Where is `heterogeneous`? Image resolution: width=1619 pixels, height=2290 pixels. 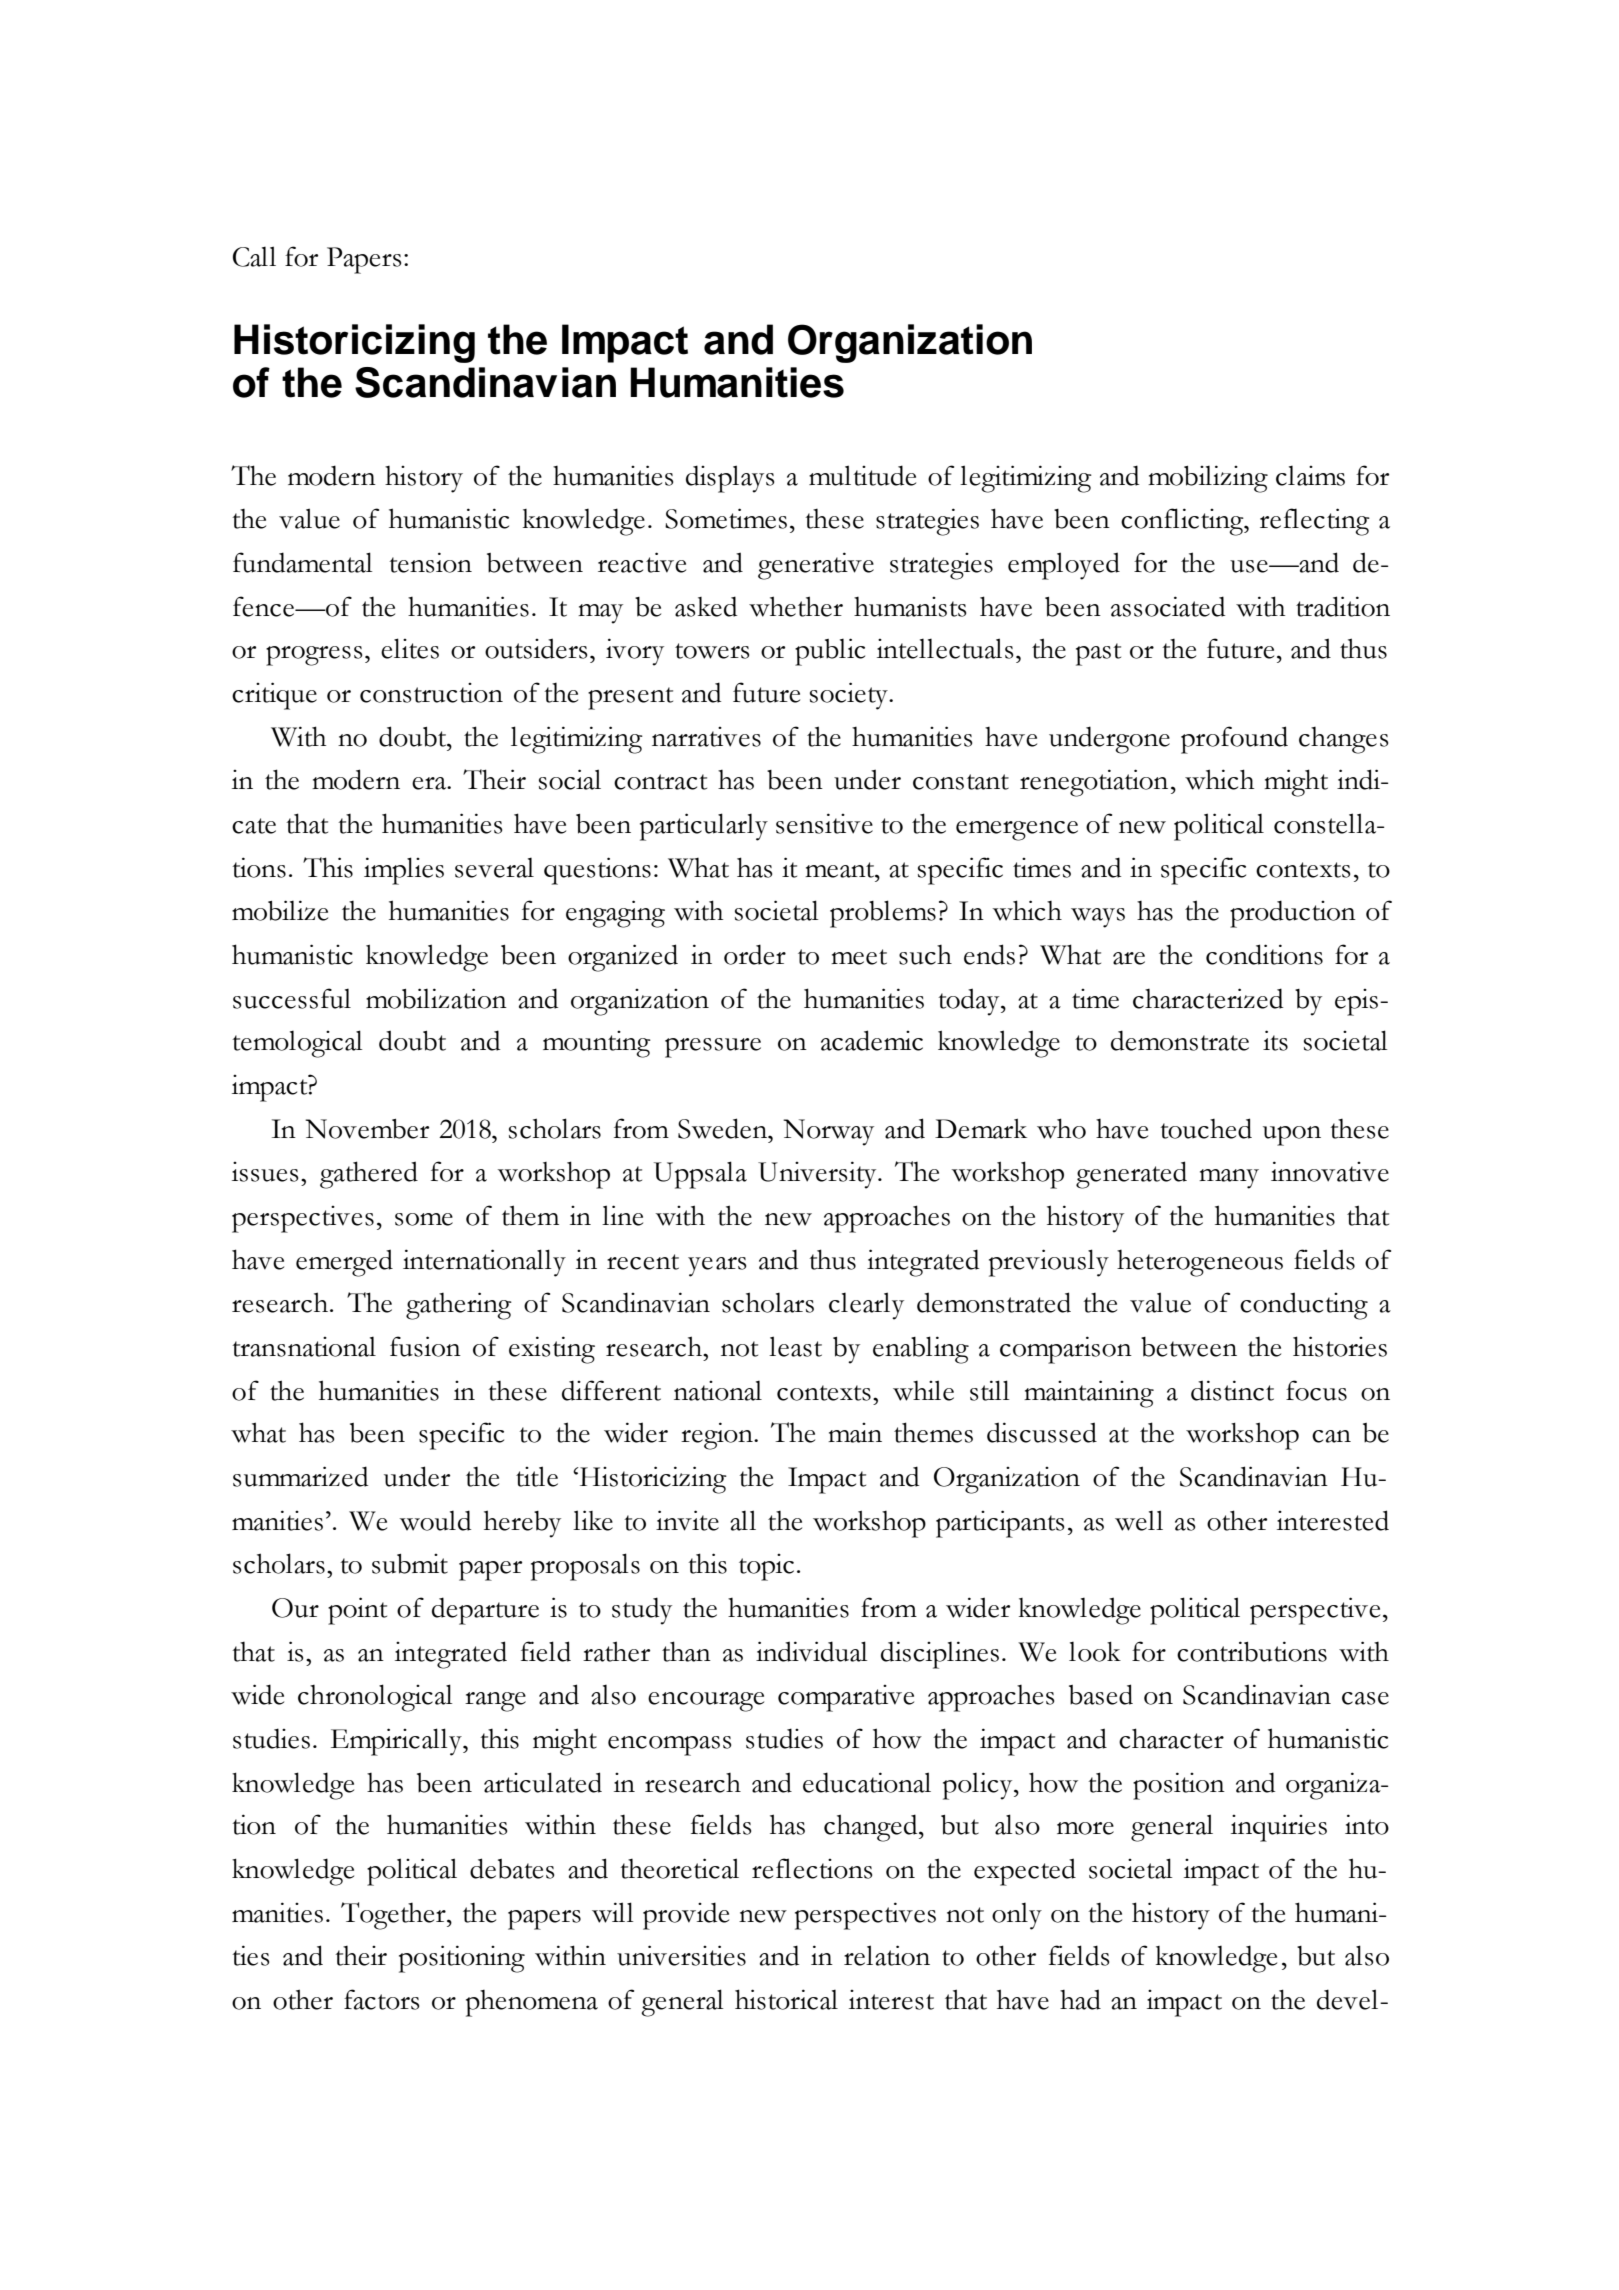 heterogeneous is located at coordinates (1200, 1263).
